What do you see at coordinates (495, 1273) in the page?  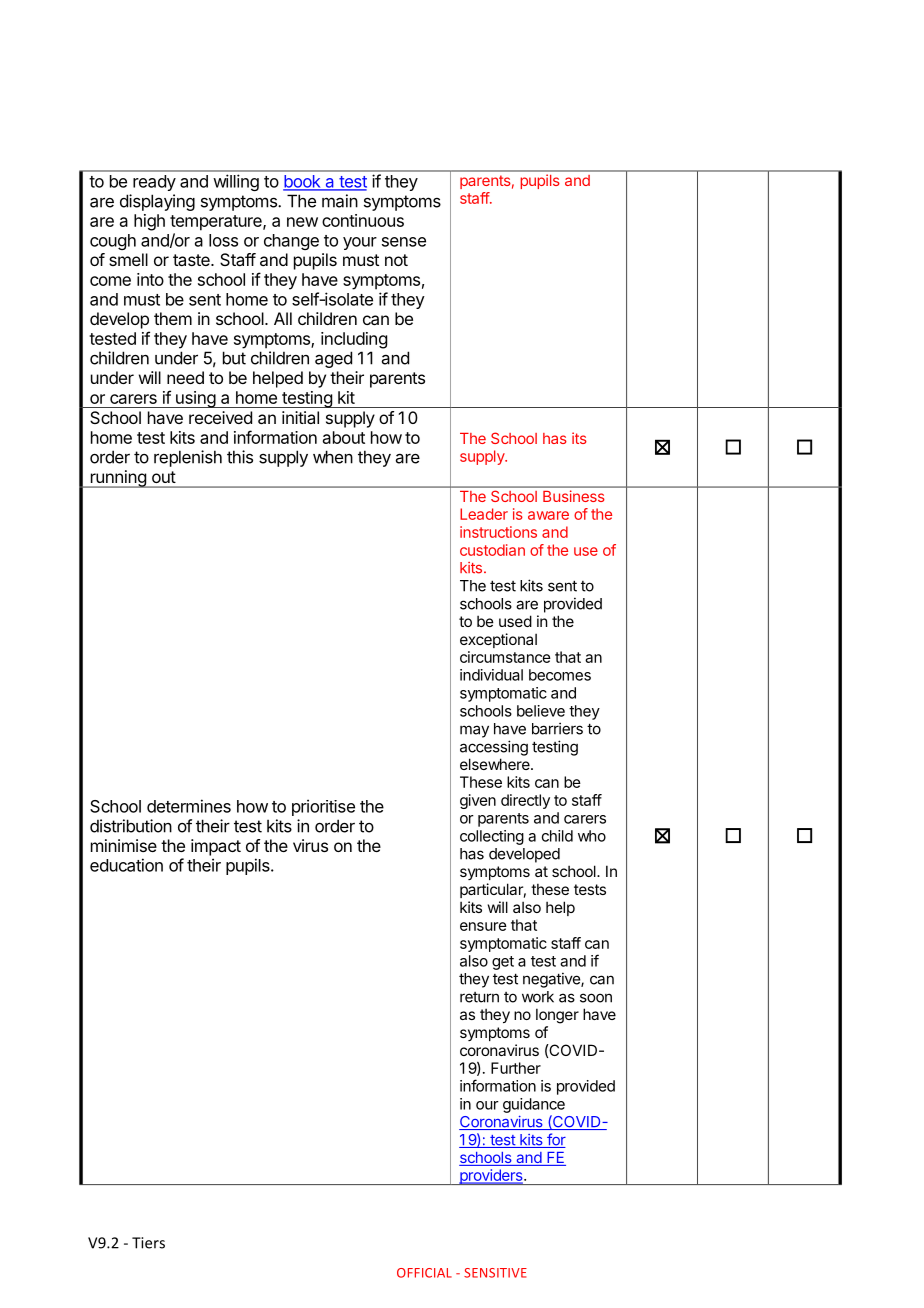 I see `SENSITIVE` at bounding box center [495, 1273].
